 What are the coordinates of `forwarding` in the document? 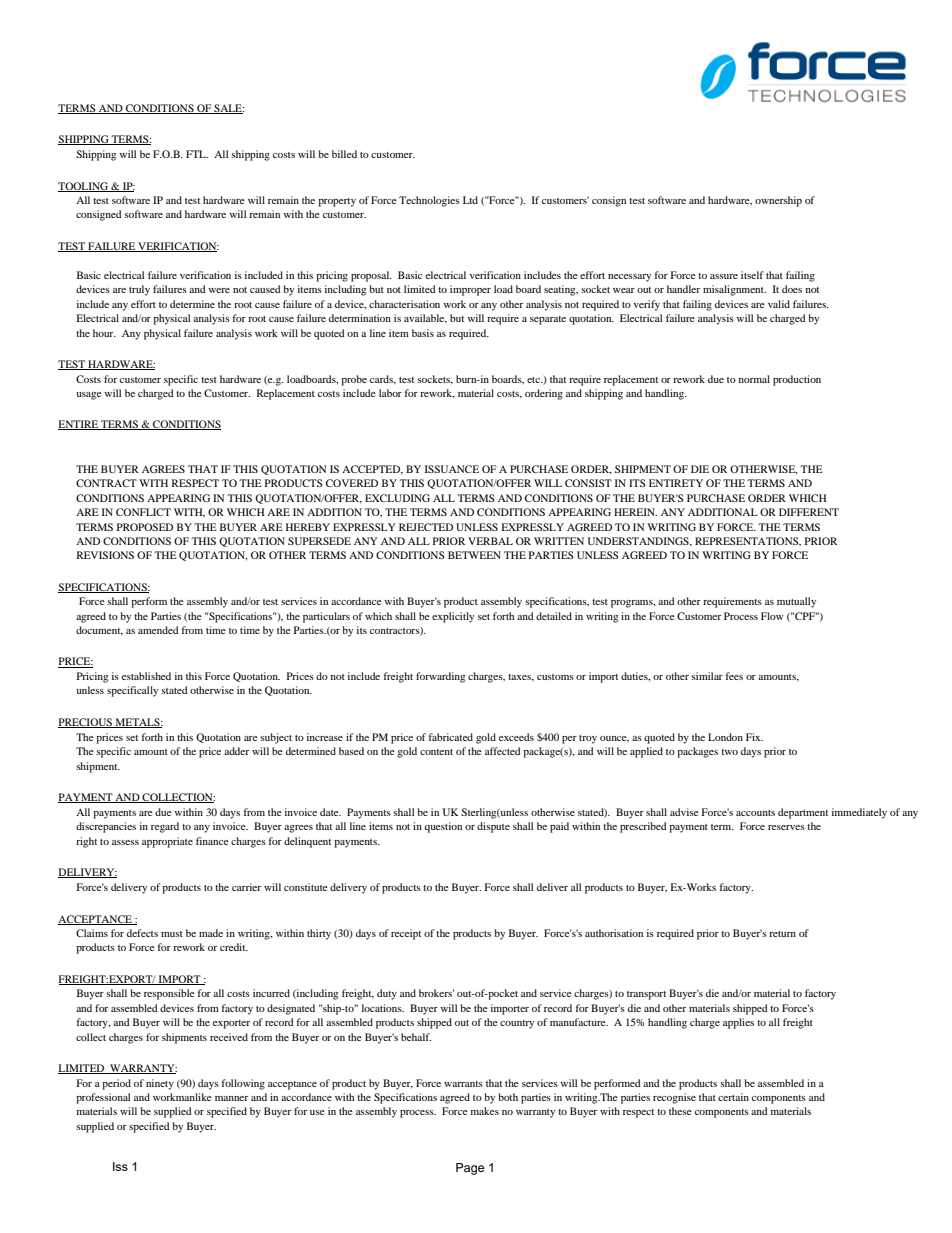 It's located at (440, 677).
